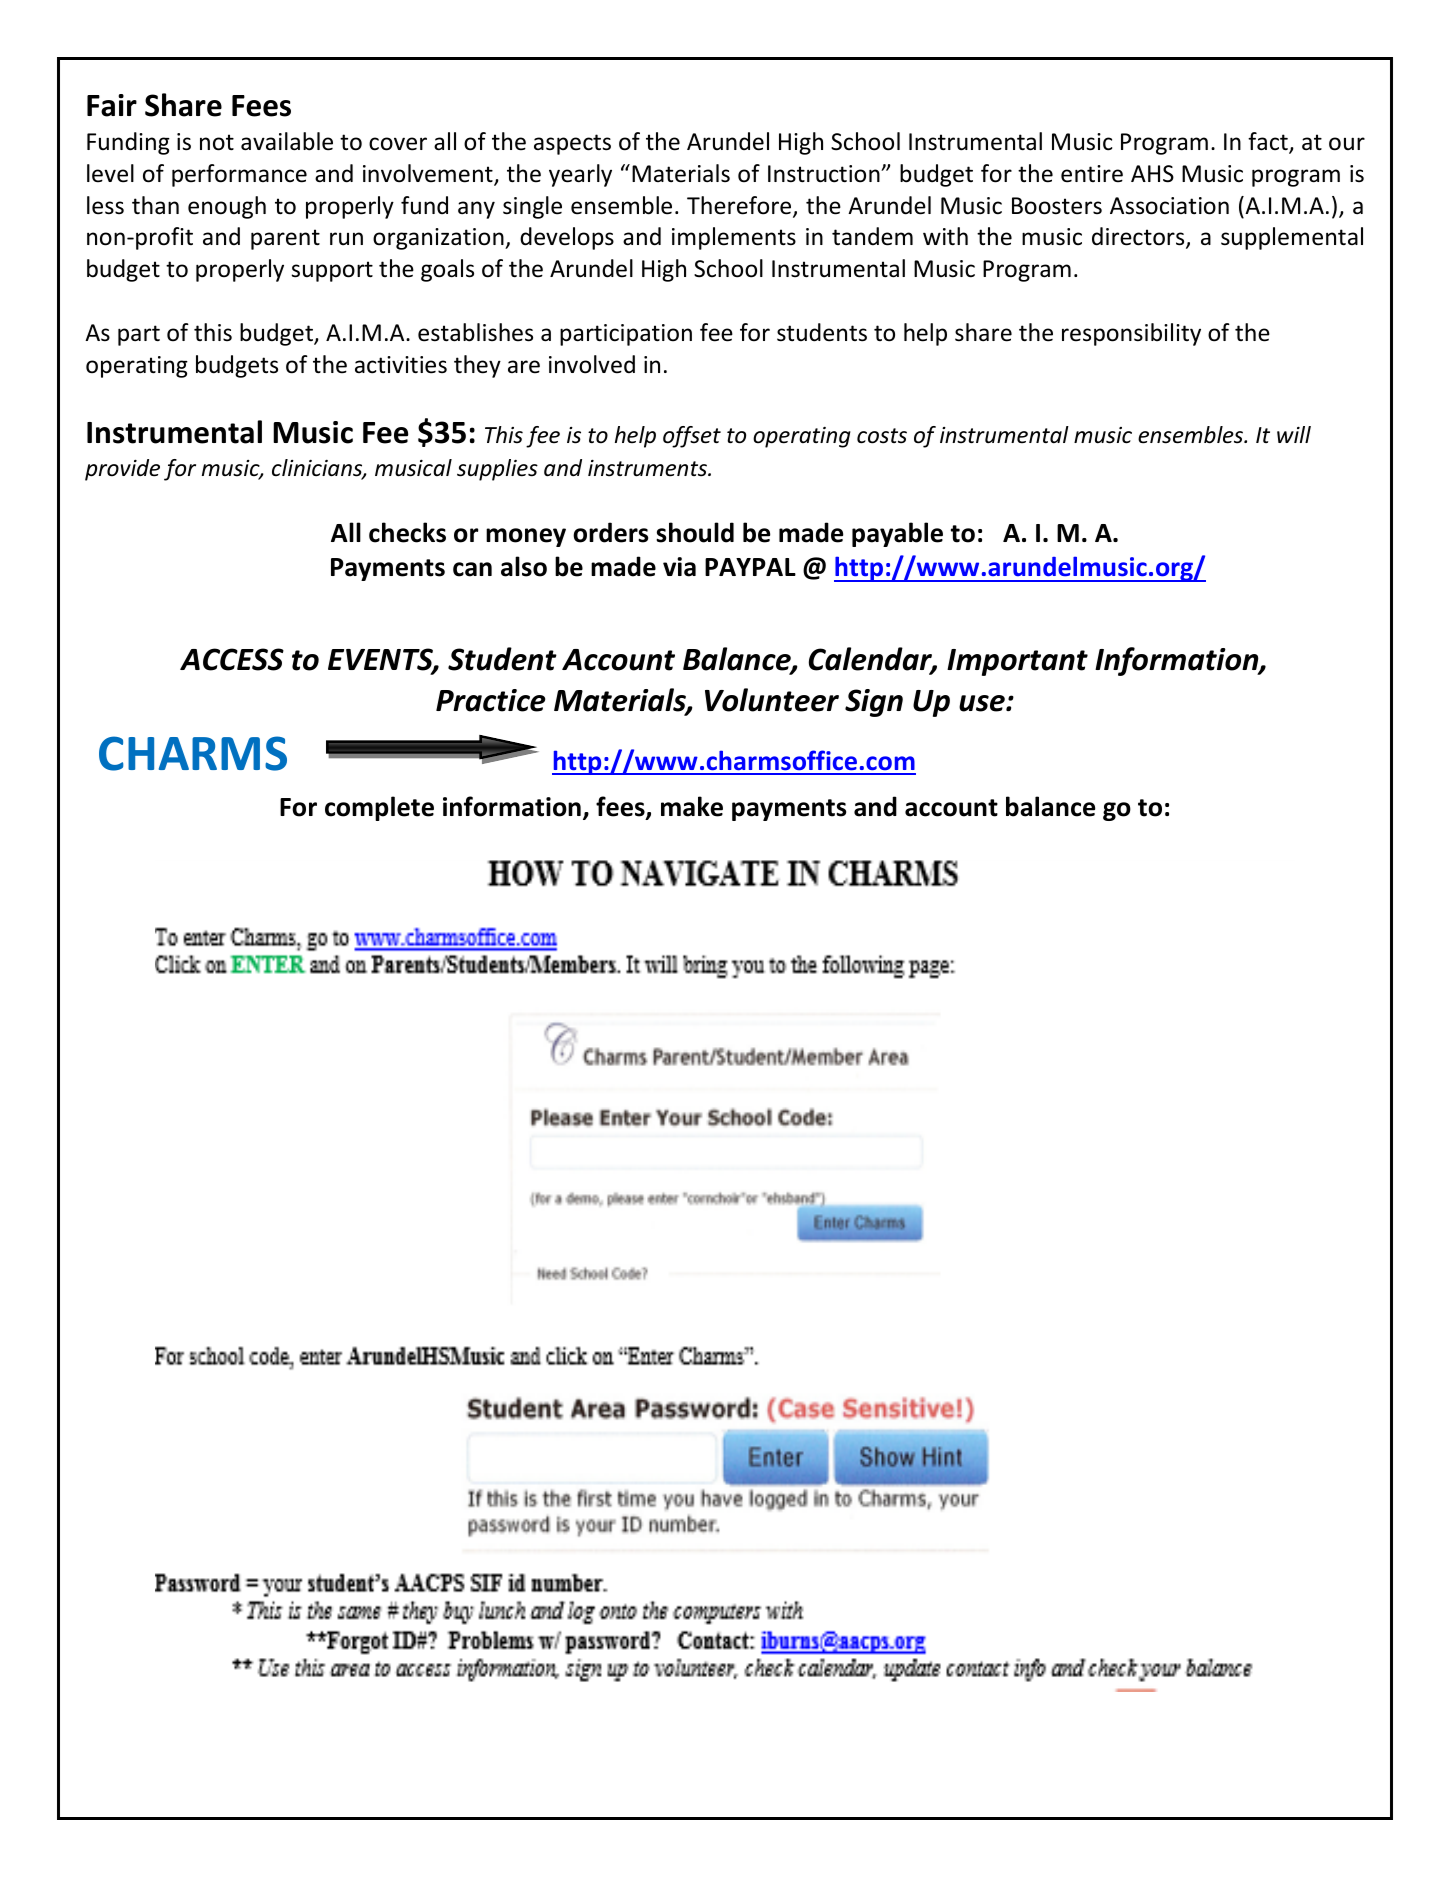 The width and height of the screenshot is (1450, 1877). I want to click on aspects, so click(572, 144).
